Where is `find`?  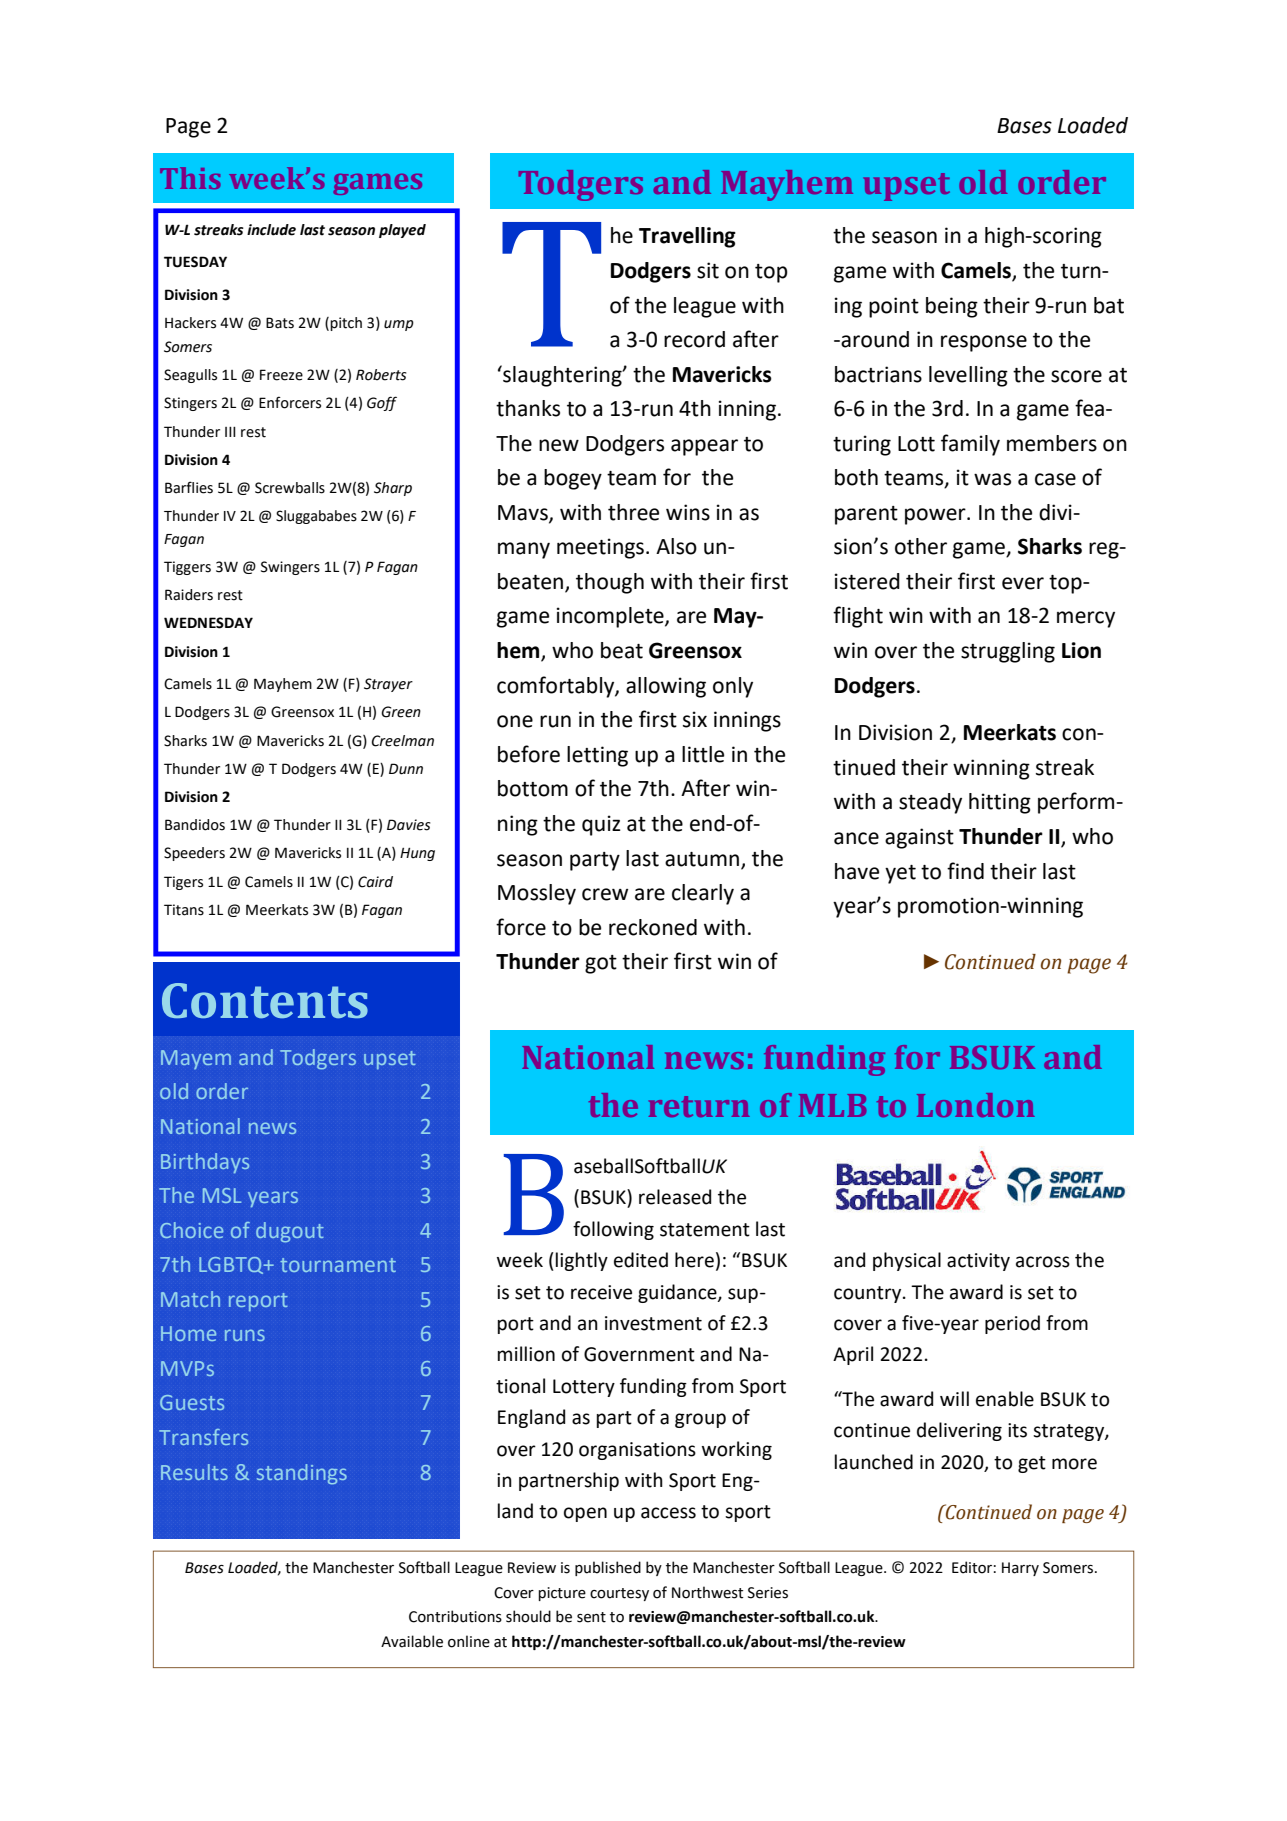 find is located at coordinates (965, 871).
